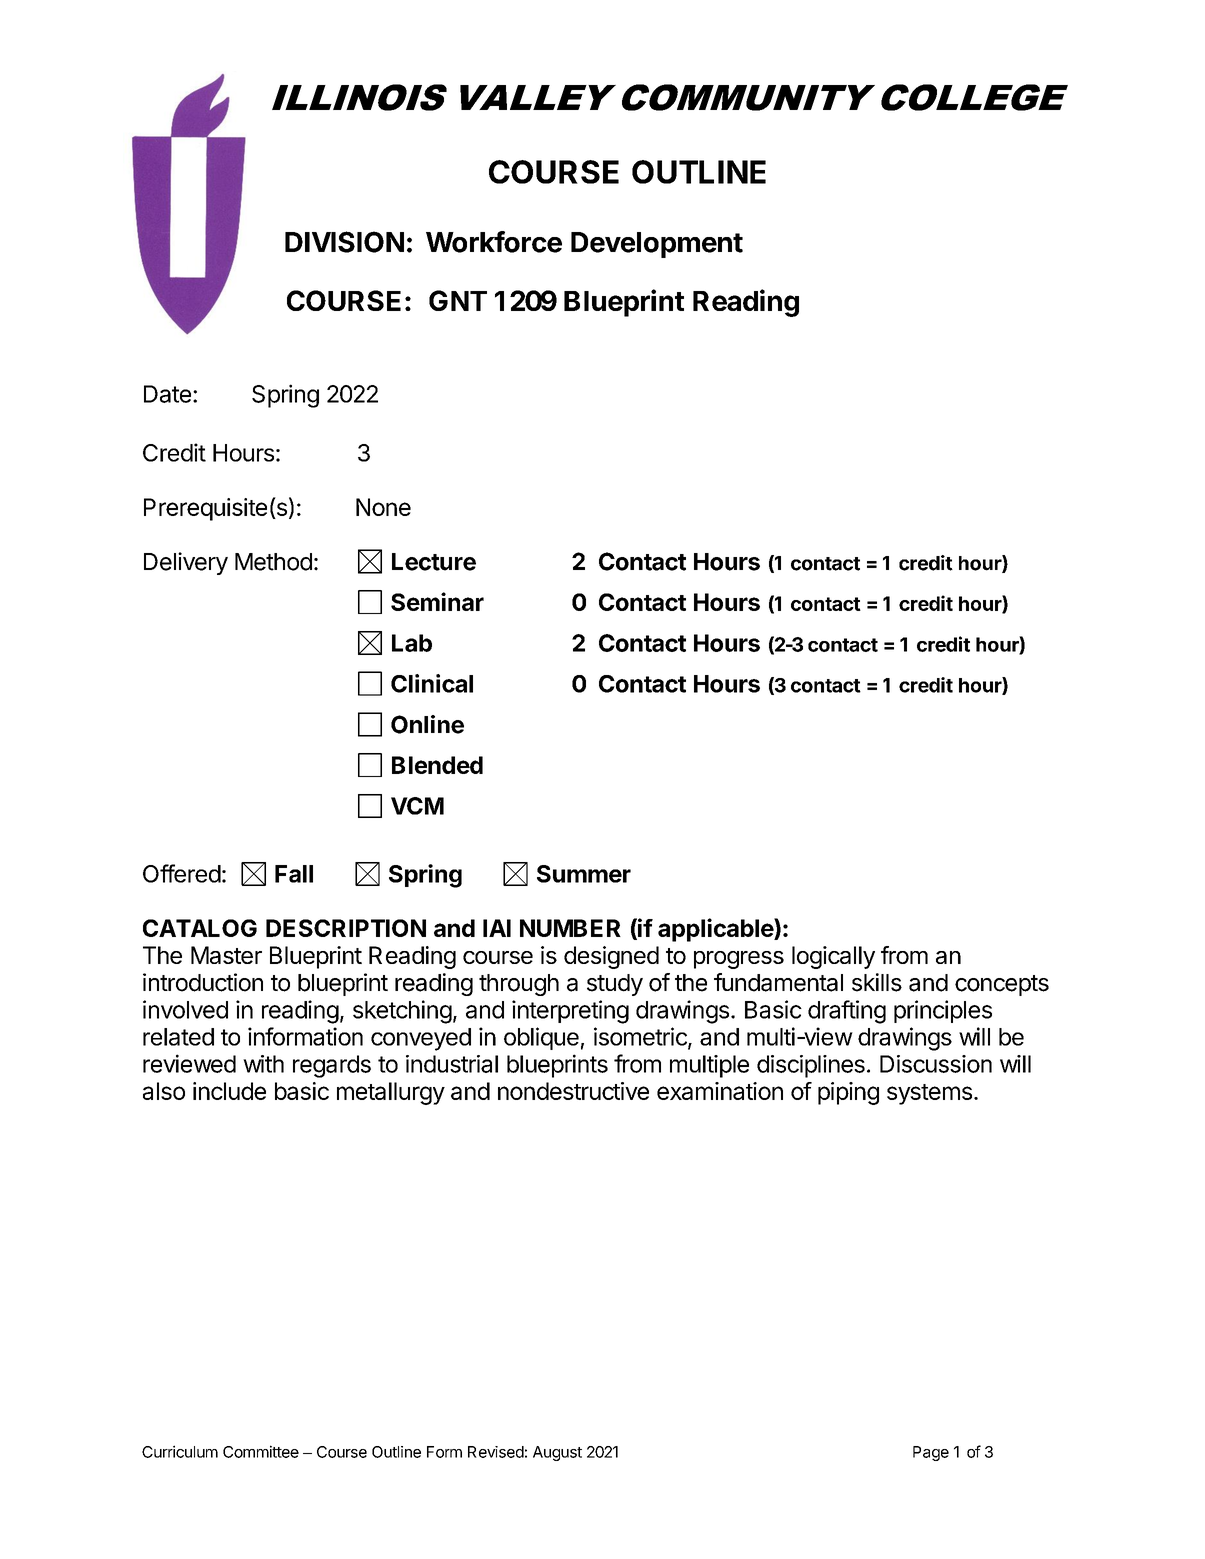  I want to click on Workforce, so click(494, 242).
